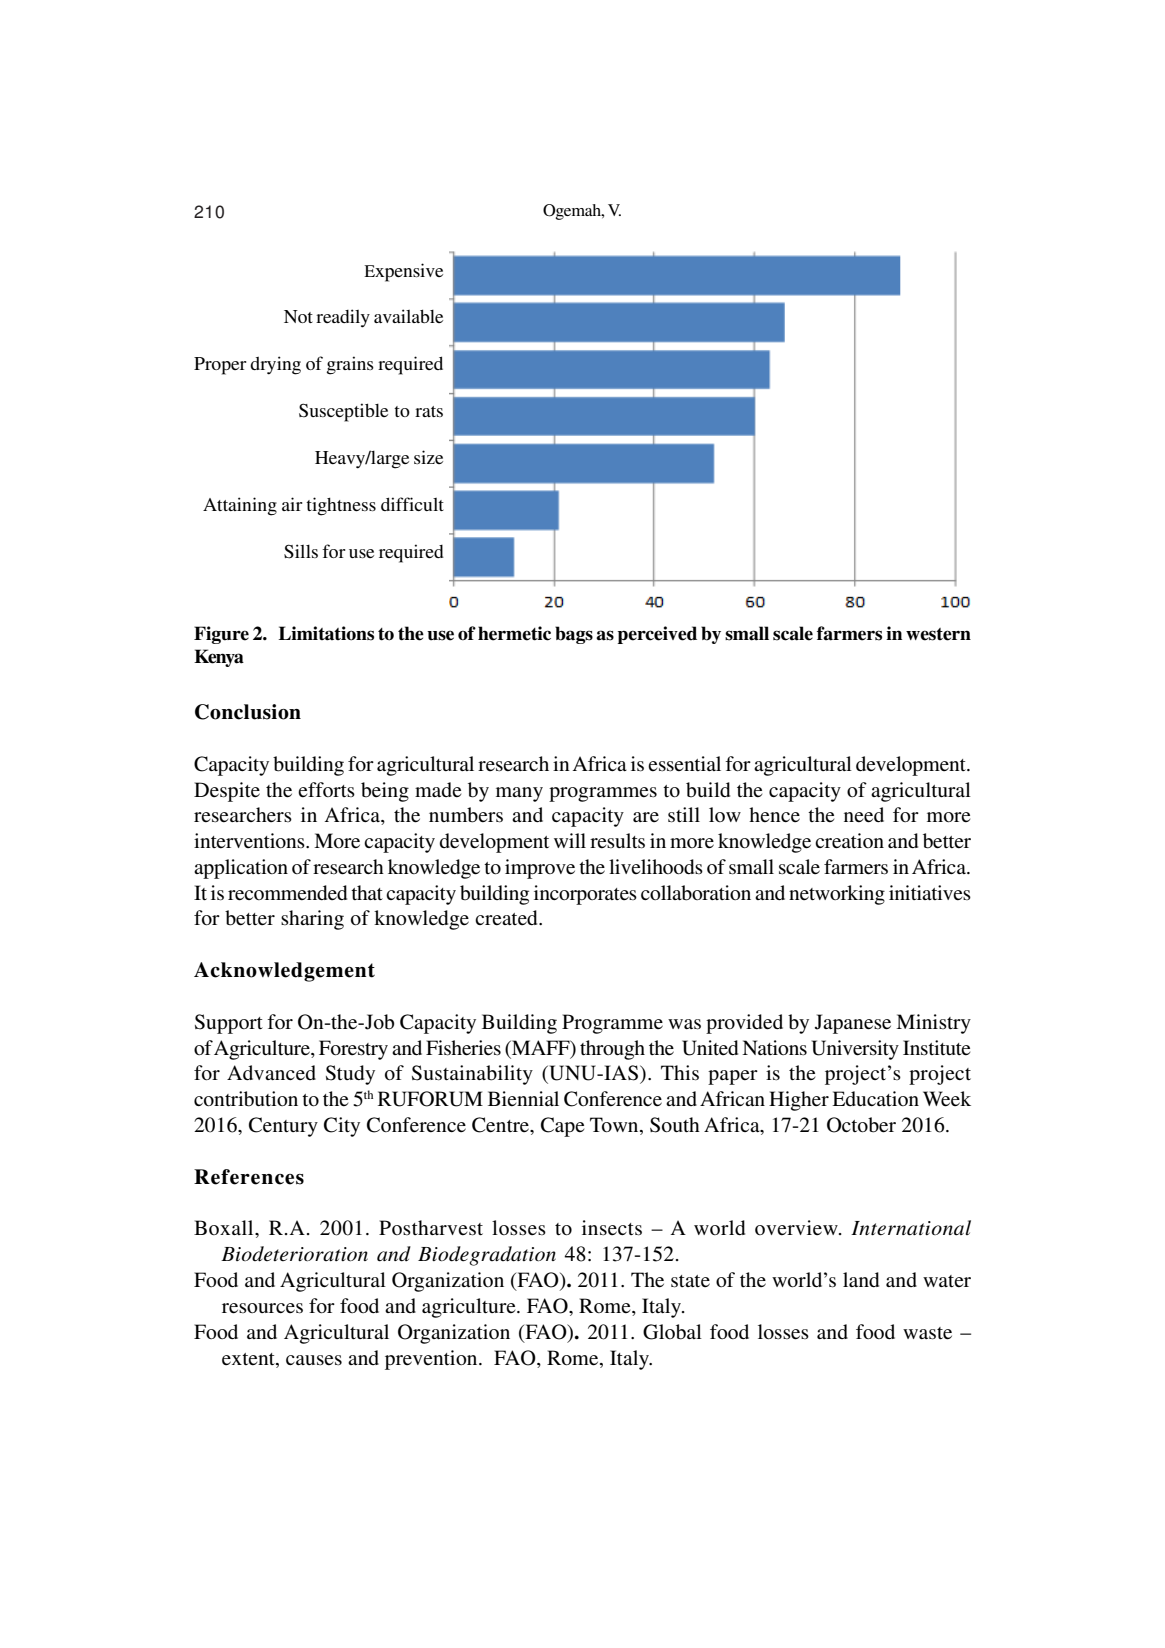 Image resolution: width=1165 pixels, height=1648 pixels. Describe the element at coordinates (849, 841) in the screenshot. I see `creation` at that location.
